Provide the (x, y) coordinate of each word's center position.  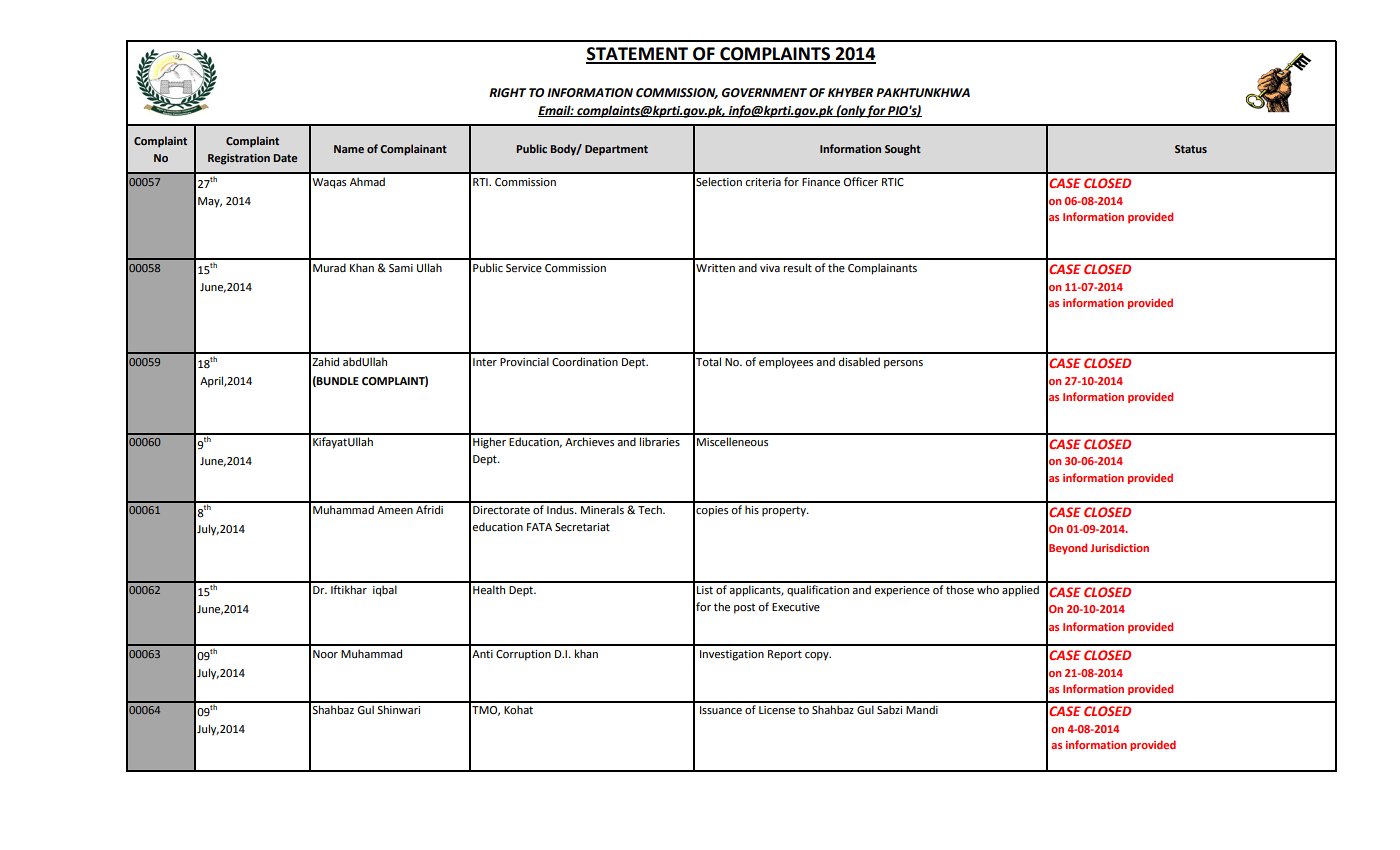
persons (903, 364)
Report (785, 655)
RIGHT (507, 93)
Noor (325, 654)
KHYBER (850, 92)
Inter (485, 362)
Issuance (721, 710)
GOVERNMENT (764, 93)
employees (786, 363)
